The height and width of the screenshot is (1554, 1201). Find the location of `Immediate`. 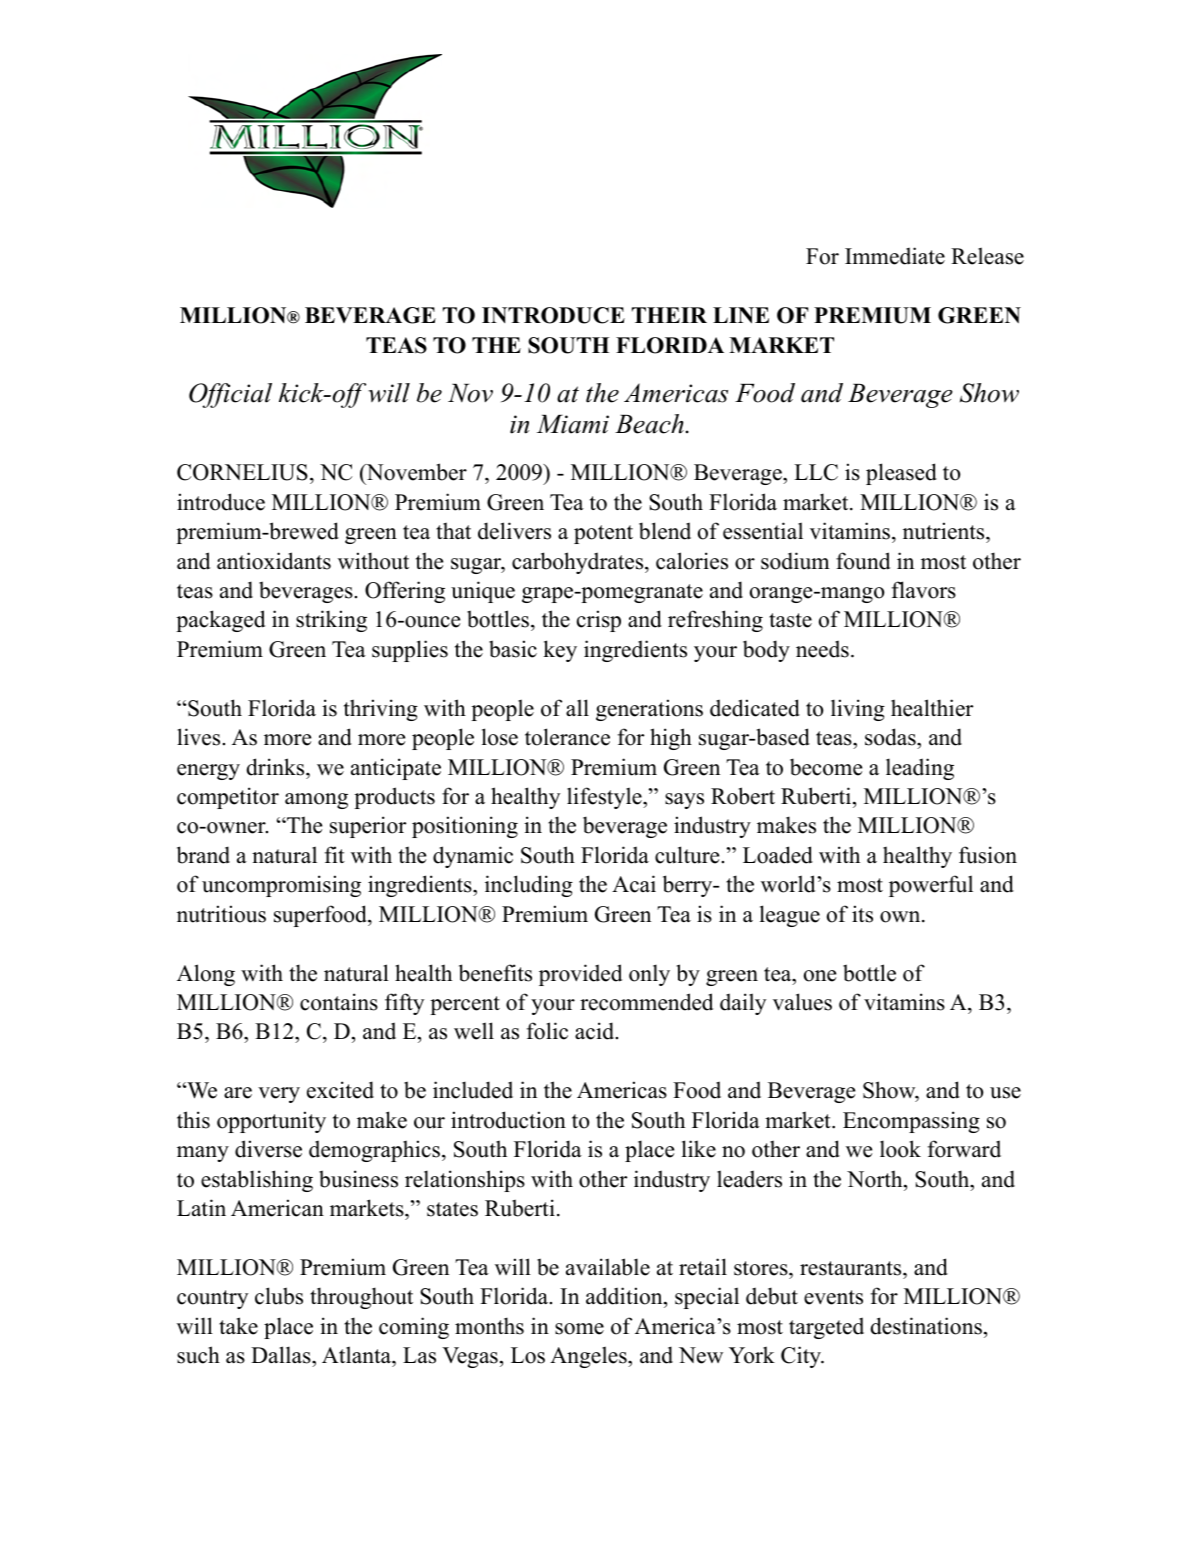

Immediate is located at coordinates (895, 256).
